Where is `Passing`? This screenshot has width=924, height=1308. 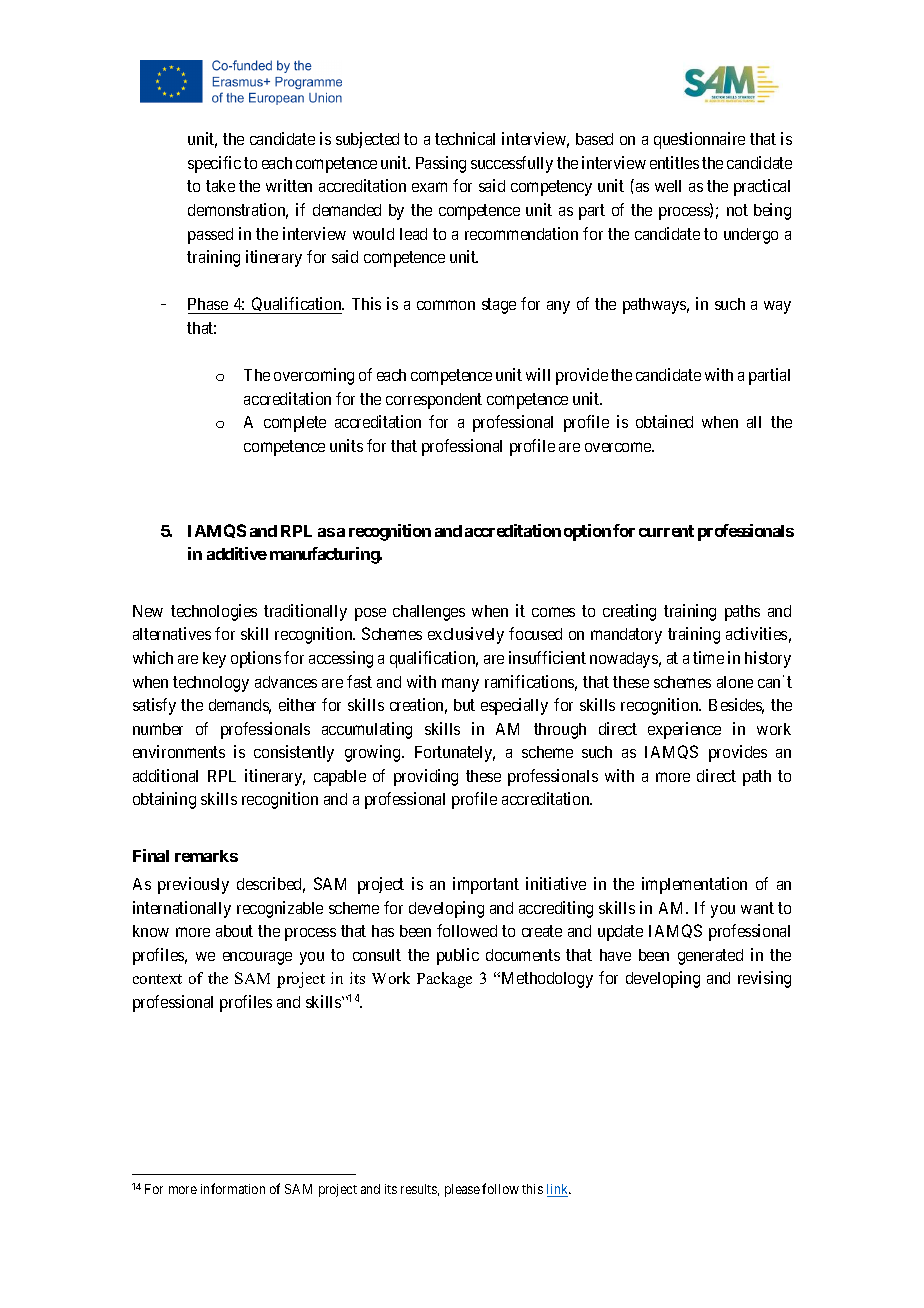
Passing is located at coordinates (441, 164).
